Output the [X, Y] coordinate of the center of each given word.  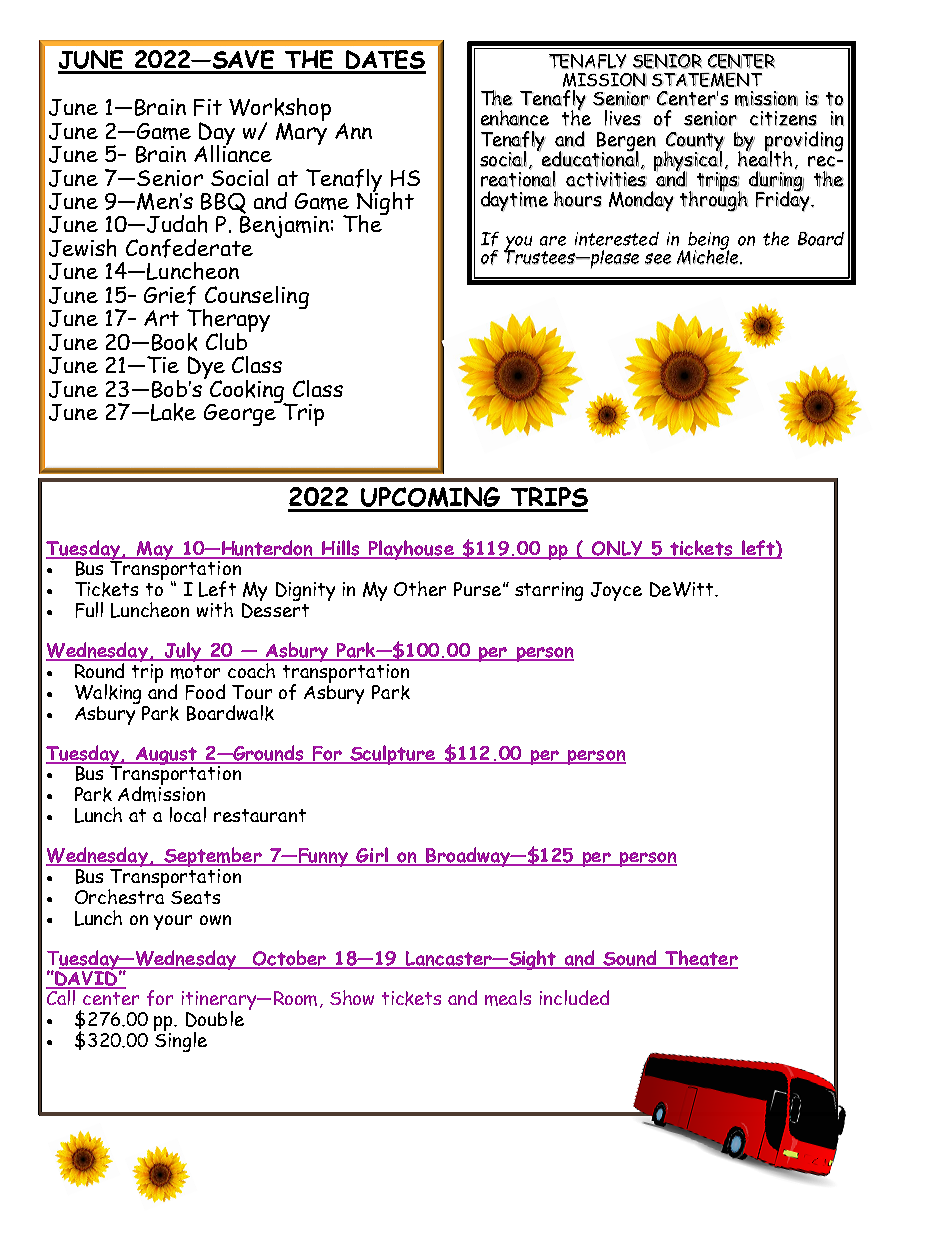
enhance [515, 118]
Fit [208, 107]
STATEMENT [707, 80]
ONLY [617, 549]
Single [180, 1040]
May [155, 550]
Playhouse [411, 550]
